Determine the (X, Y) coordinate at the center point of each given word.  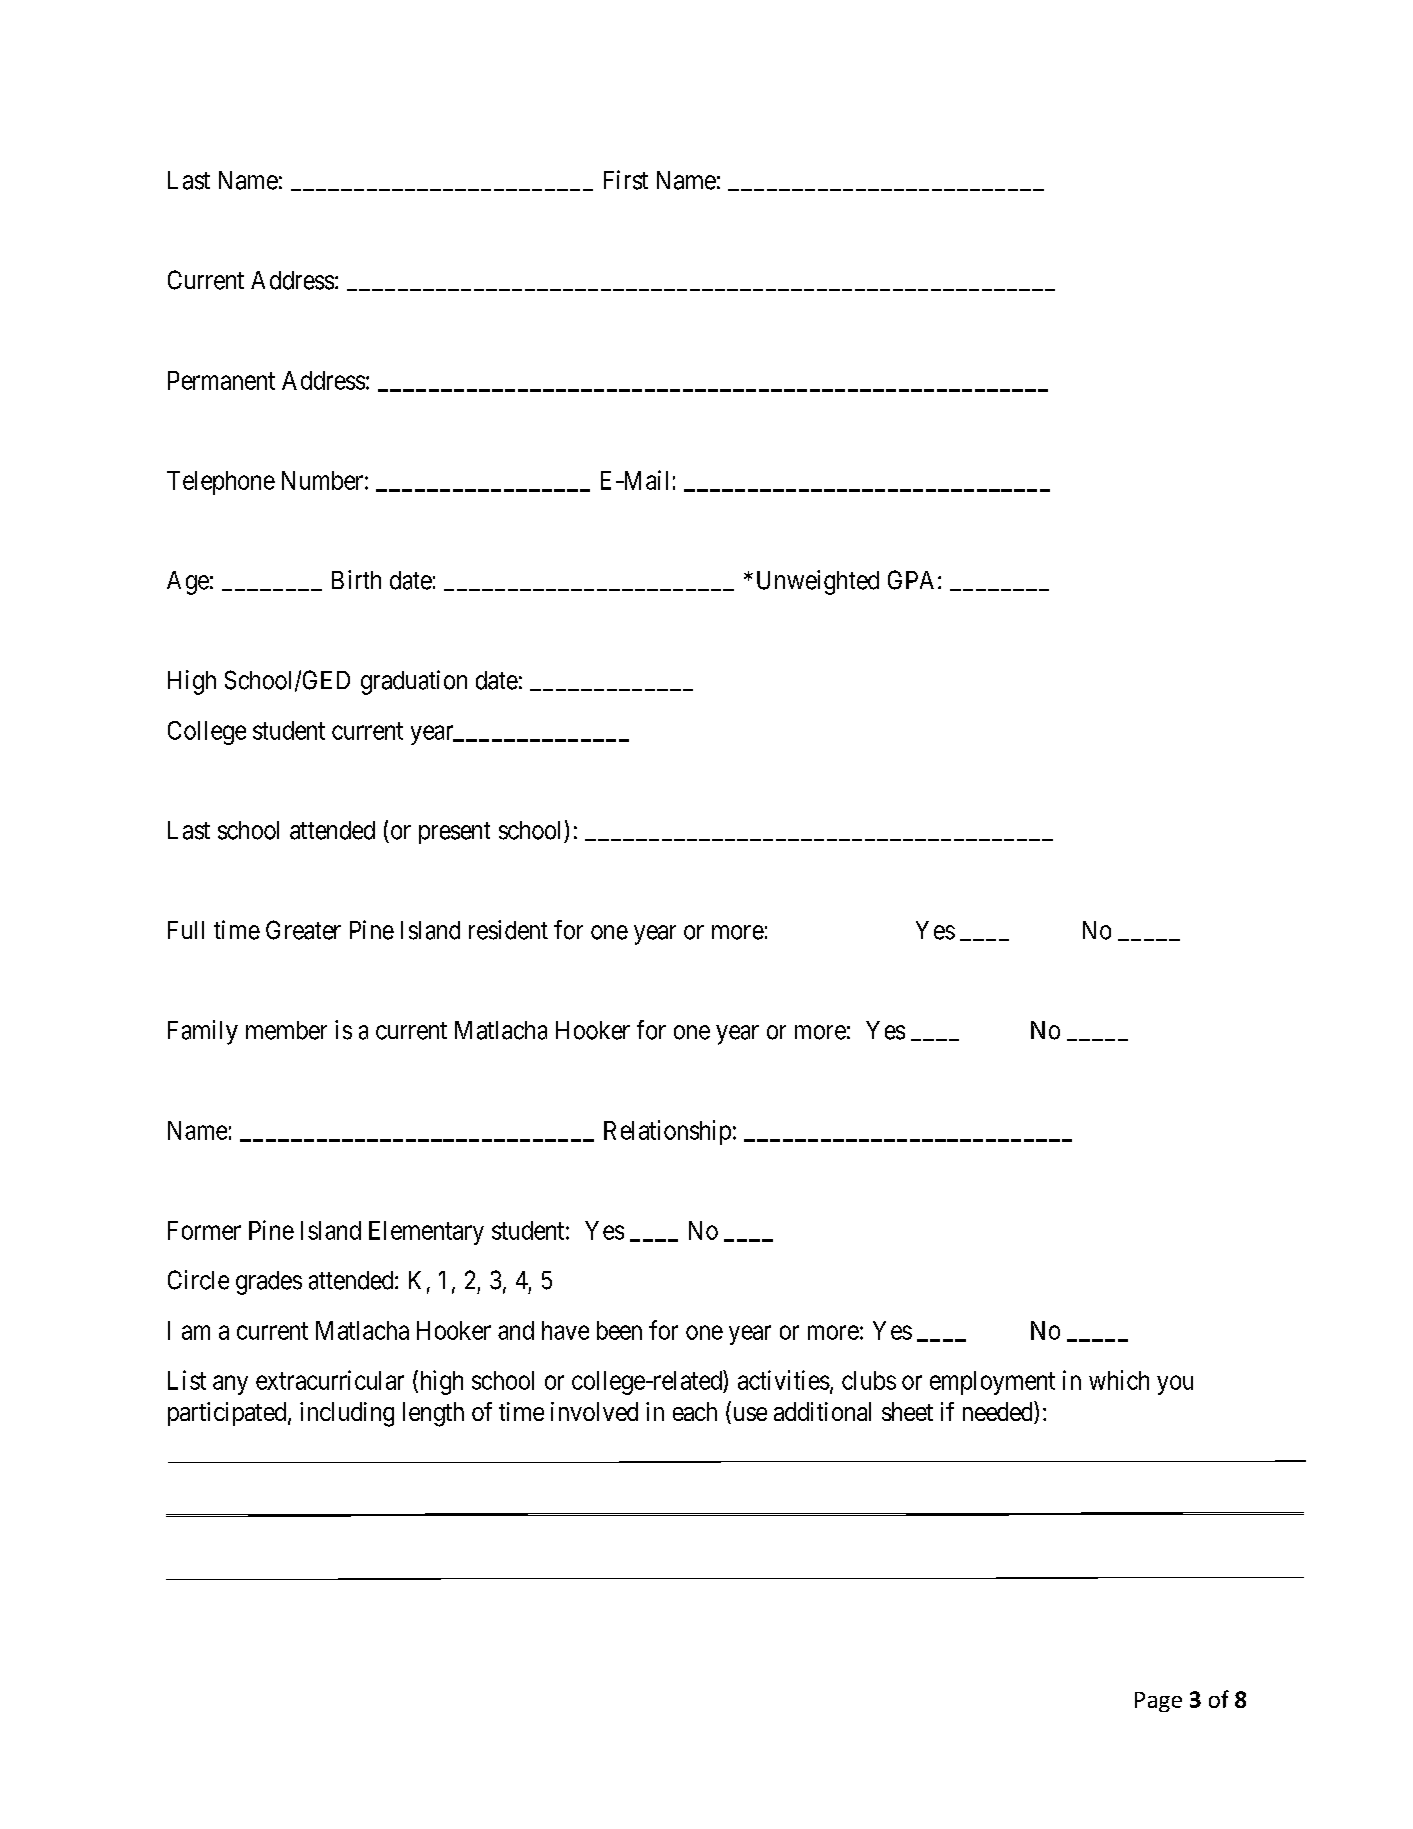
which (1119, 1380)
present (454, 833)
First (626, 180)
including (347, 1414)
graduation (414, 682)
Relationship (667, 1132)
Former (204, 1230)
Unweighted (818, 582)
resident (508, 930)
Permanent (221, 380)
